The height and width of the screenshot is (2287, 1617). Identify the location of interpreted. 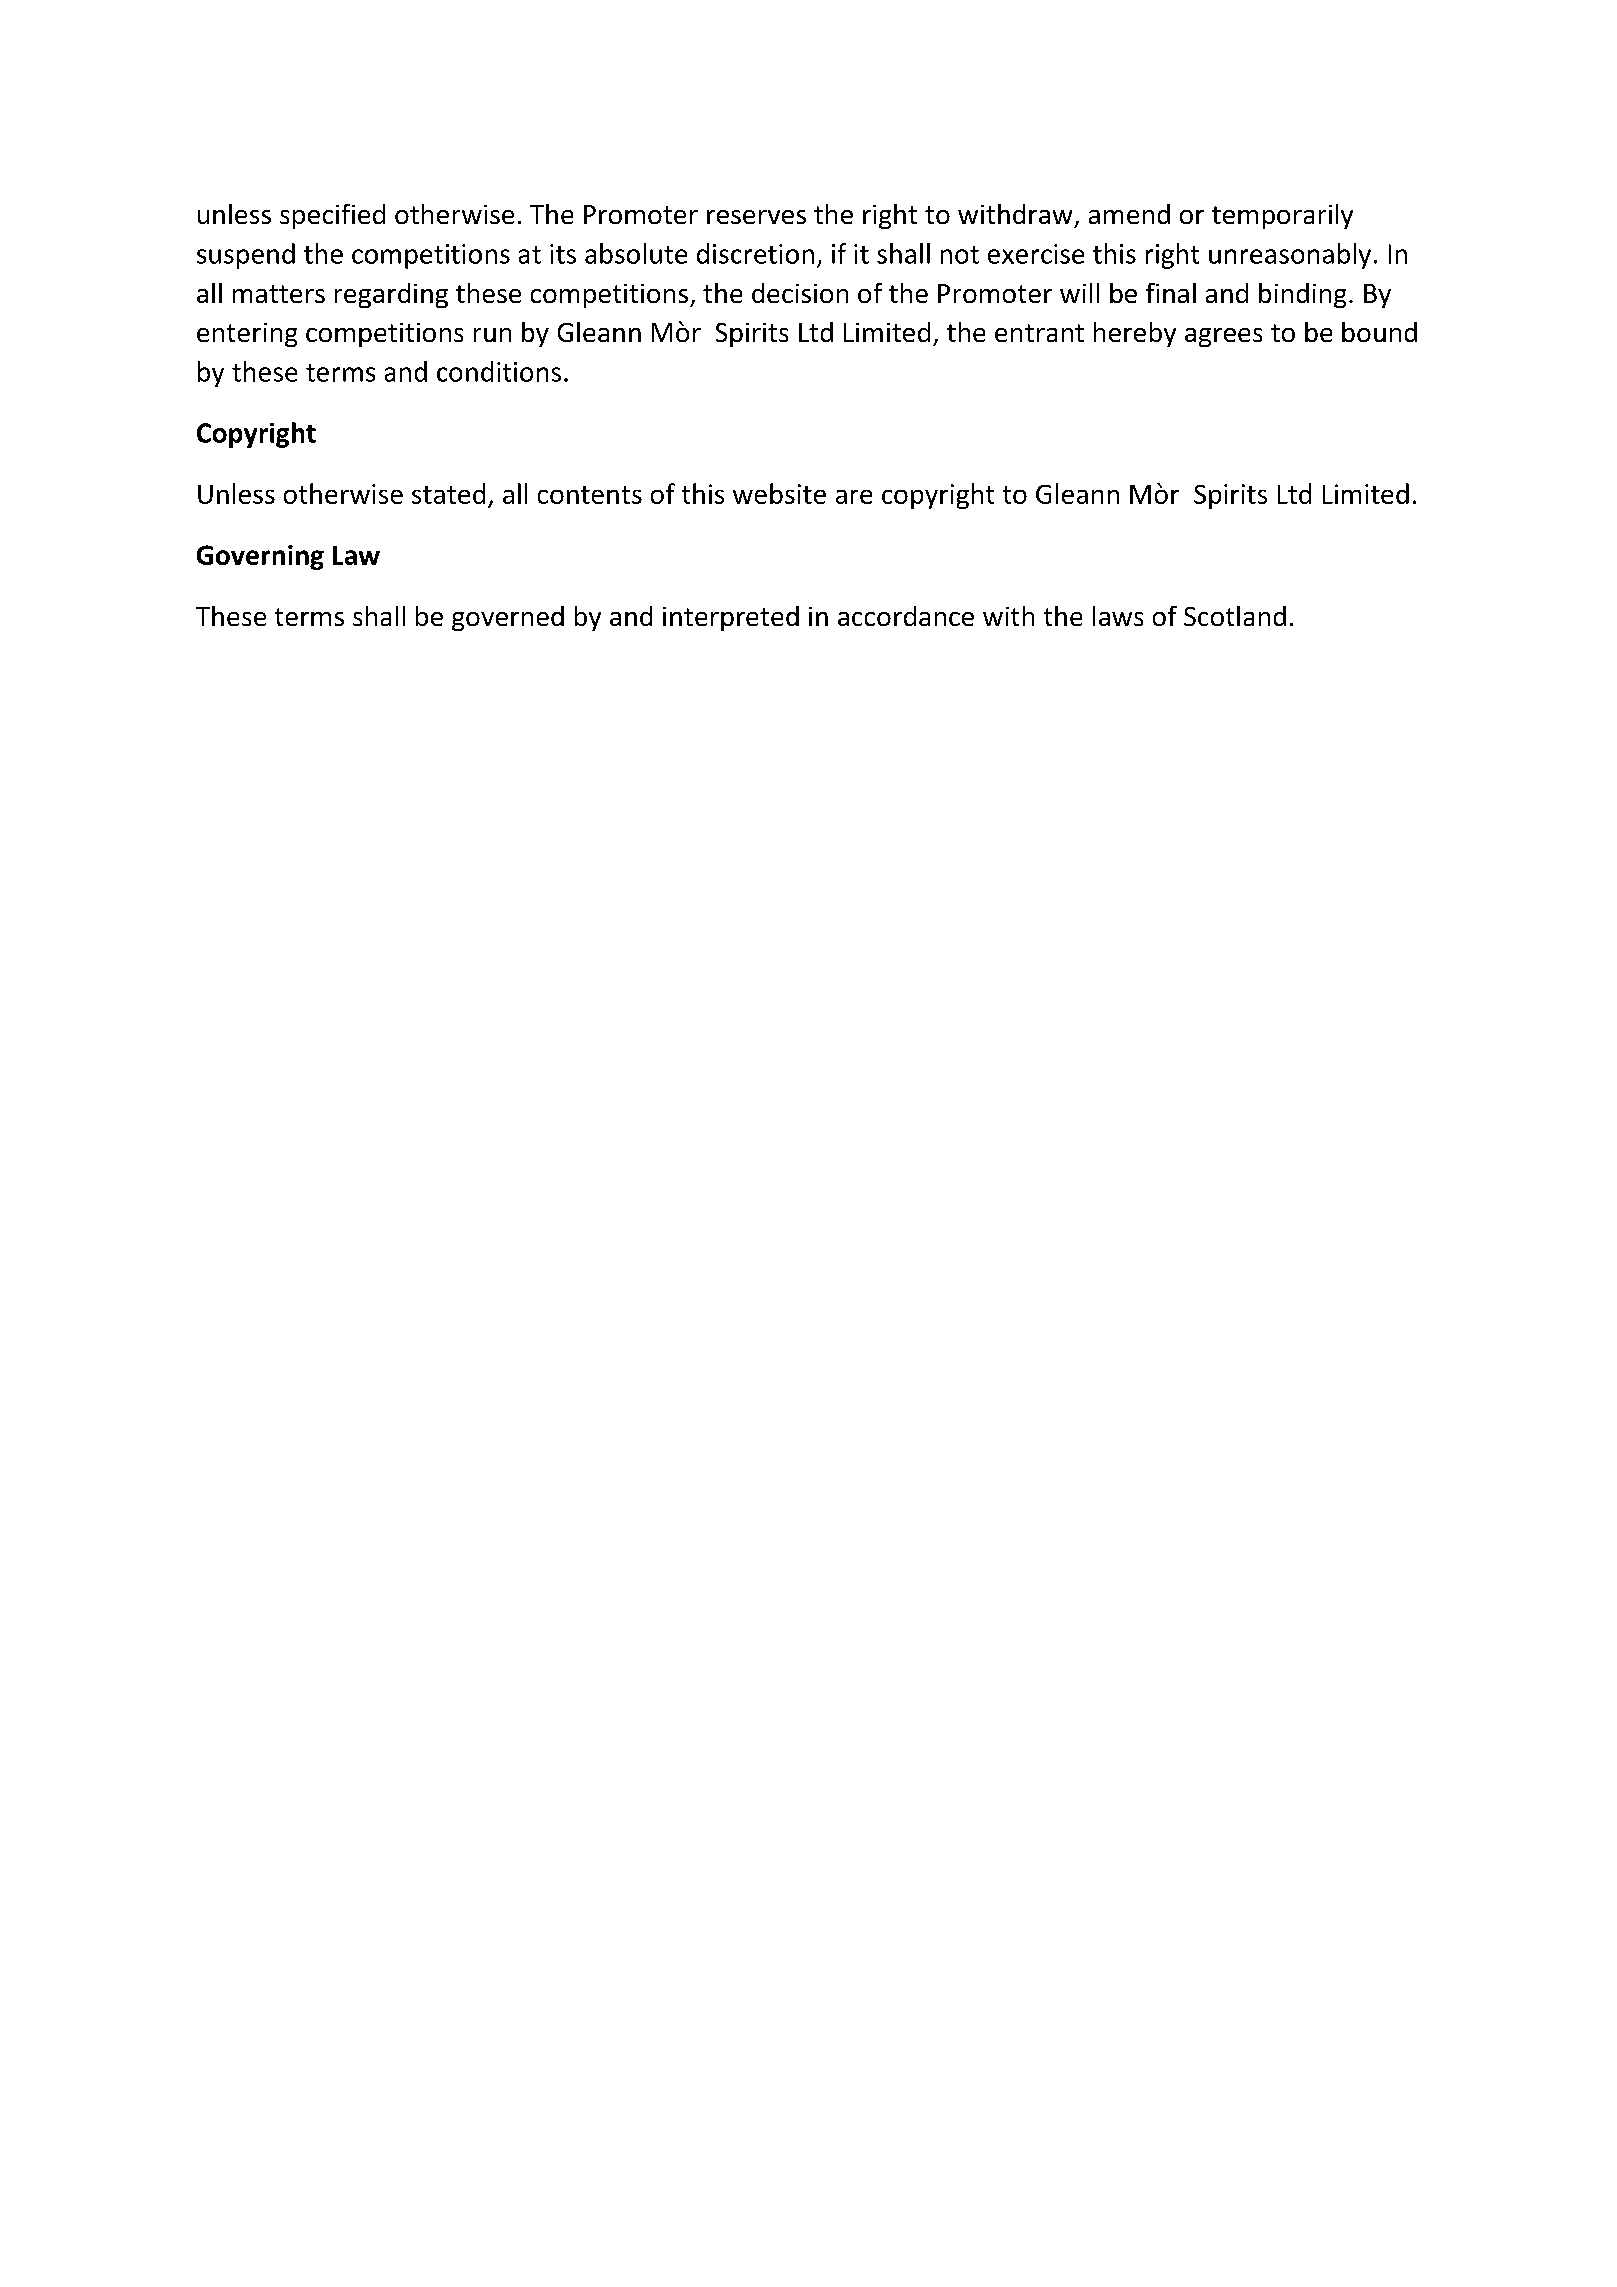
(731, 618).
